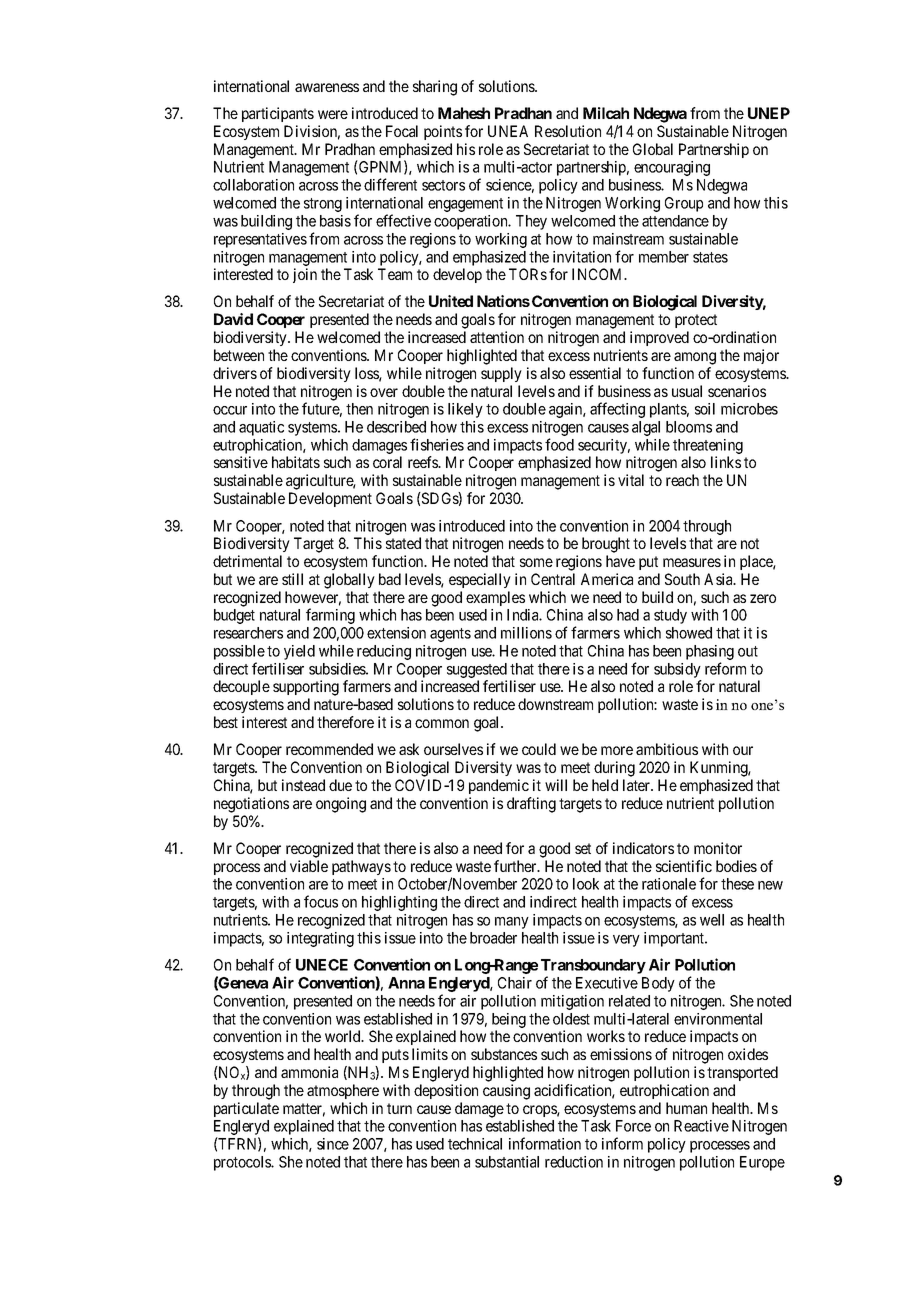 This page has height=1309, width=924. What do you see at coordinates (689, 633) in the page?
I see `showed` at bounding box center [689, 633].
